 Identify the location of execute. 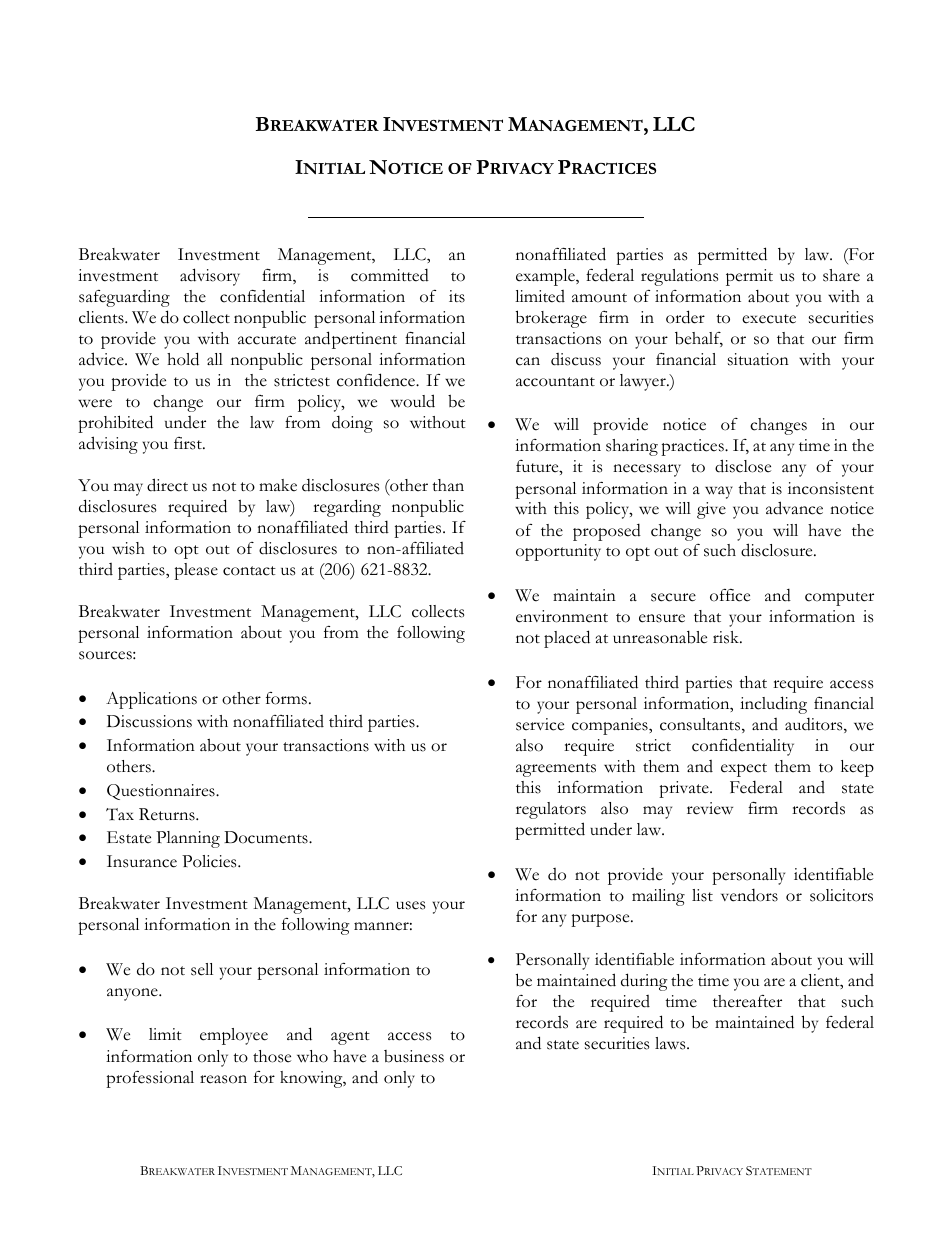
(769, 319).
